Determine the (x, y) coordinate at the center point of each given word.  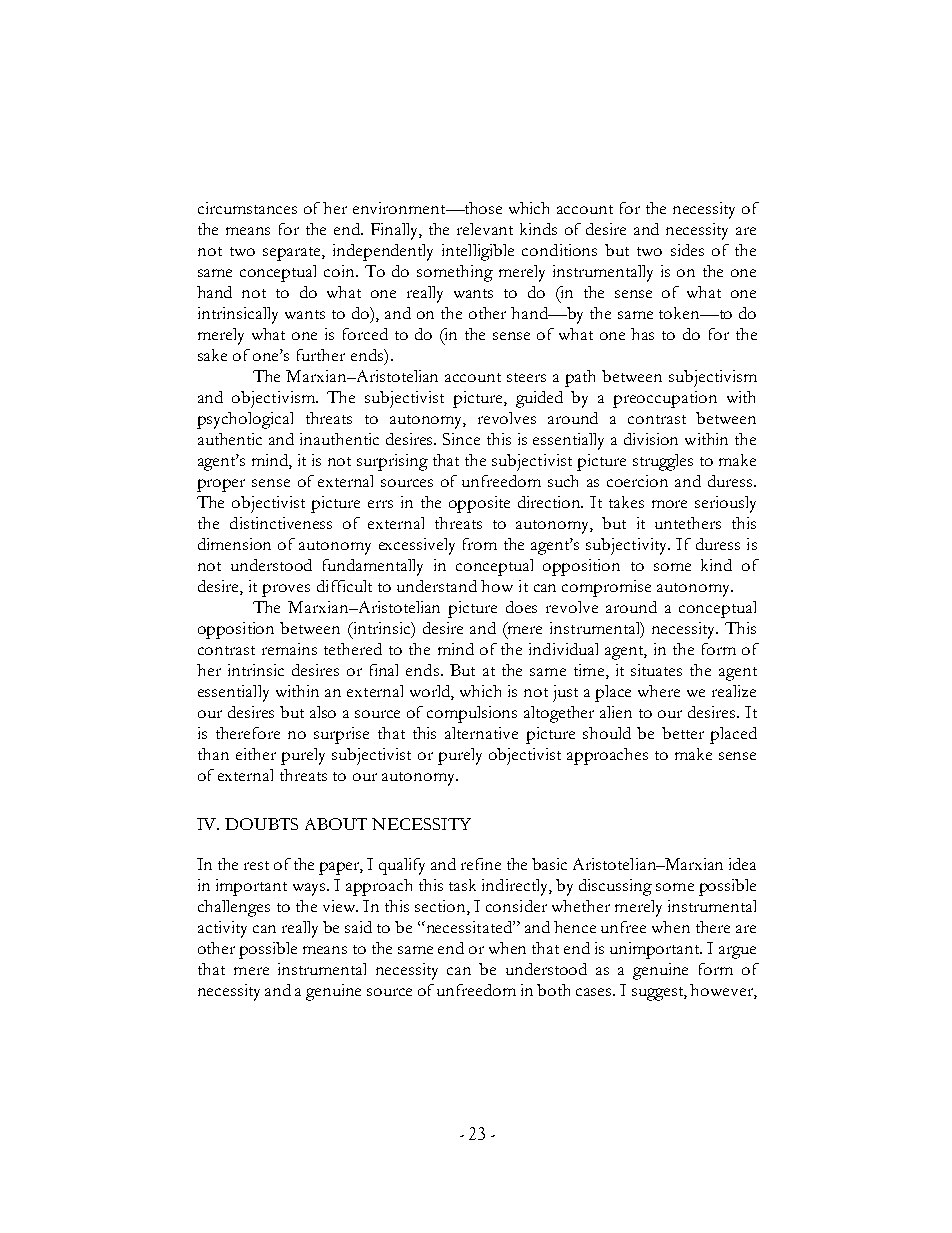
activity (222, 929)
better (683, 733)
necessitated (469, 927)
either (256, 754)
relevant (485, 229)
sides (687, 250)
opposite (479, 504)
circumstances (247, 208)
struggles (663, 462)
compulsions (472, 714)
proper (221, 485)
